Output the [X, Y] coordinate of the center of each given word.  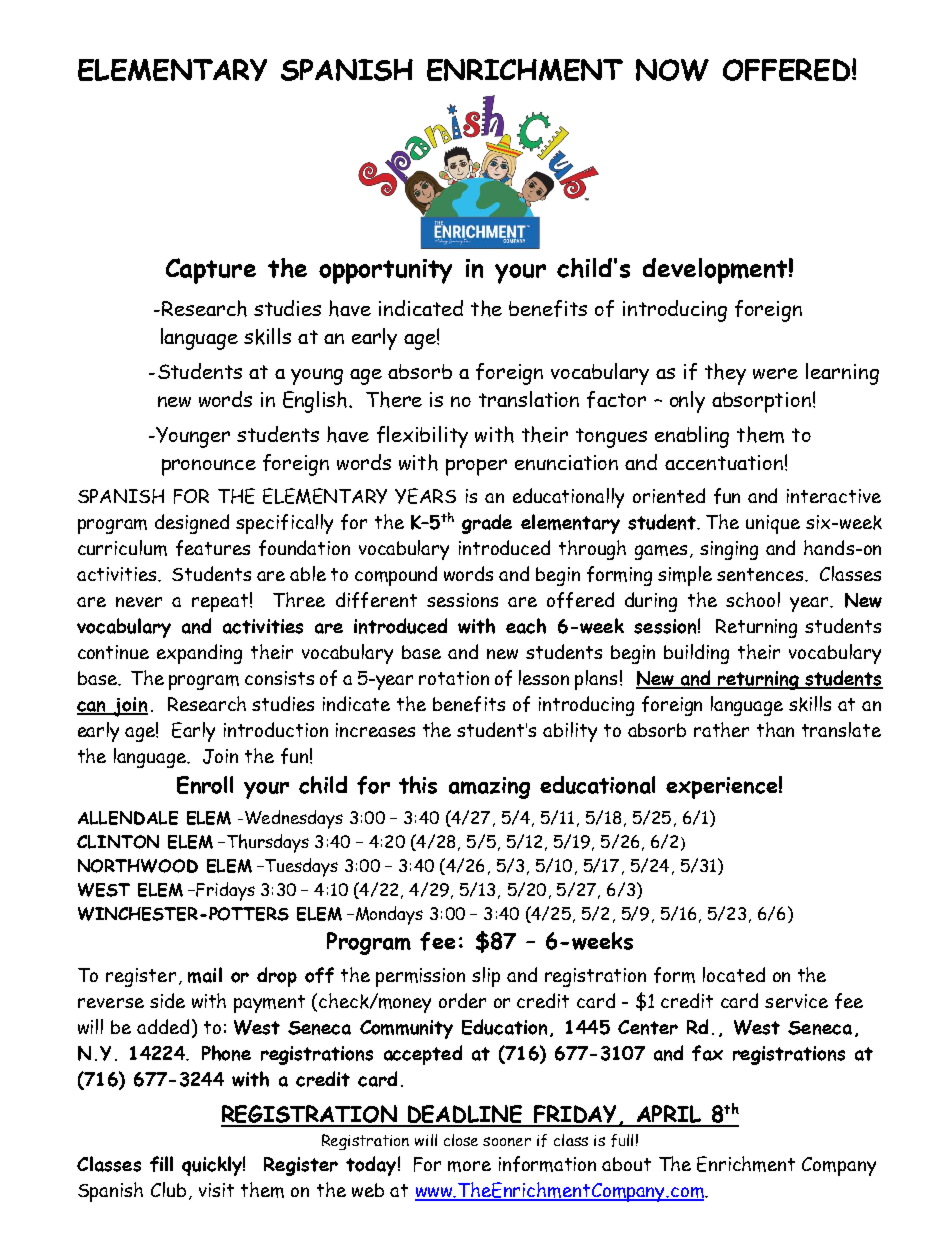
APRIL [669, 1115]
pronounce [209, 467]
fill [161, 1164]
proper [476, 467]
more [469, 1166]
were [775, 373]
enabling [692, 437]
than [775, 729]
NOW [672, 70]
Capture [211, 271]
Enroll [205, 785]
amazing [489, 788]
